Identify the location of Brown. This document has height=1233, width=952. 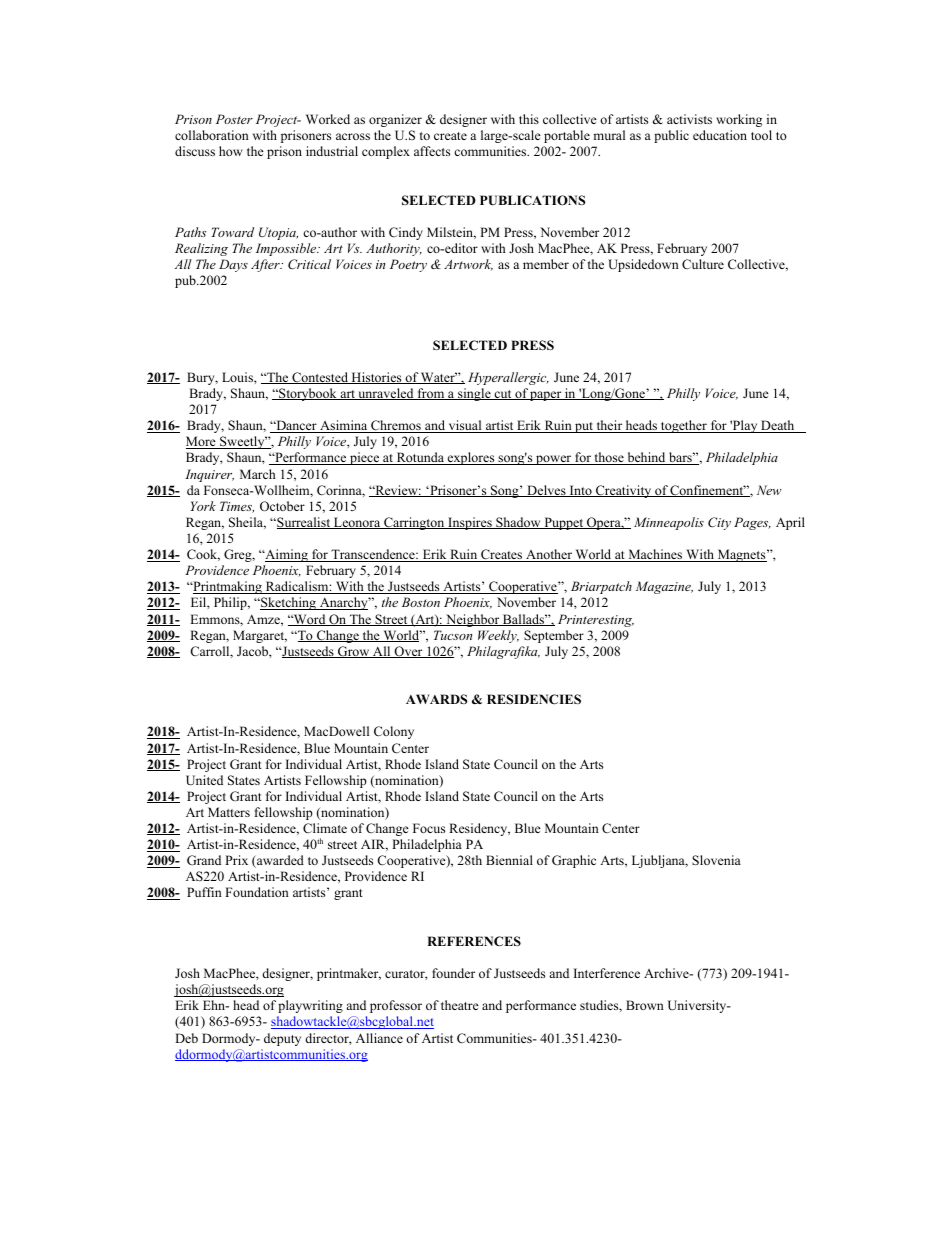
(645, 1005).
